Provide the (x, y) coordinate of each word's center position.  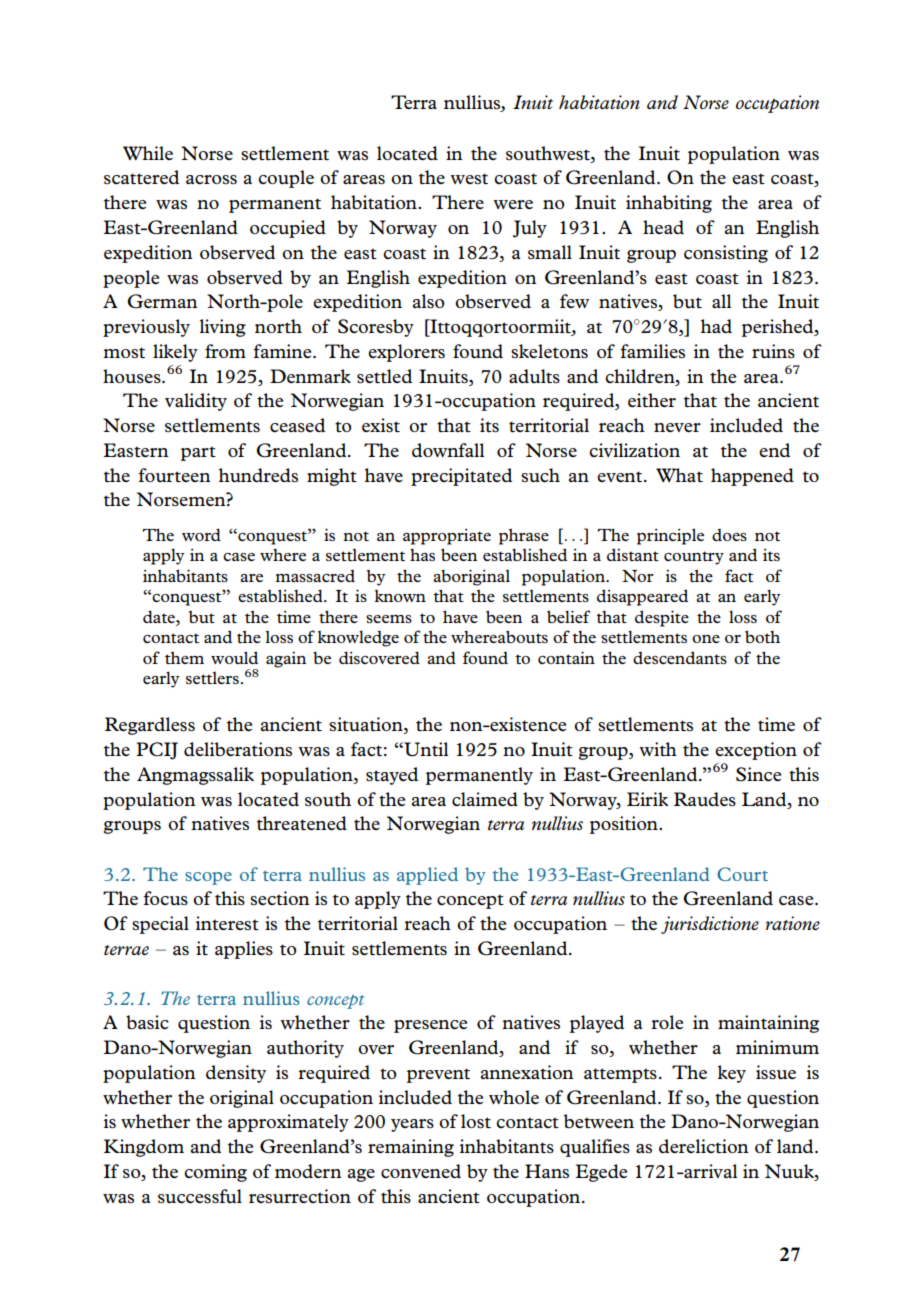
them (184, 657)
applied (427, 876)
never (677, 427)
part (198, 453)
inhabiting (669, 204)
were (513, 204)
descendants (680, 657)
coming (215, 1173)
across (211, 179)
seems (389, 619)
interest (227, 923)
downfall (448, 450)
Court (742, 874)
